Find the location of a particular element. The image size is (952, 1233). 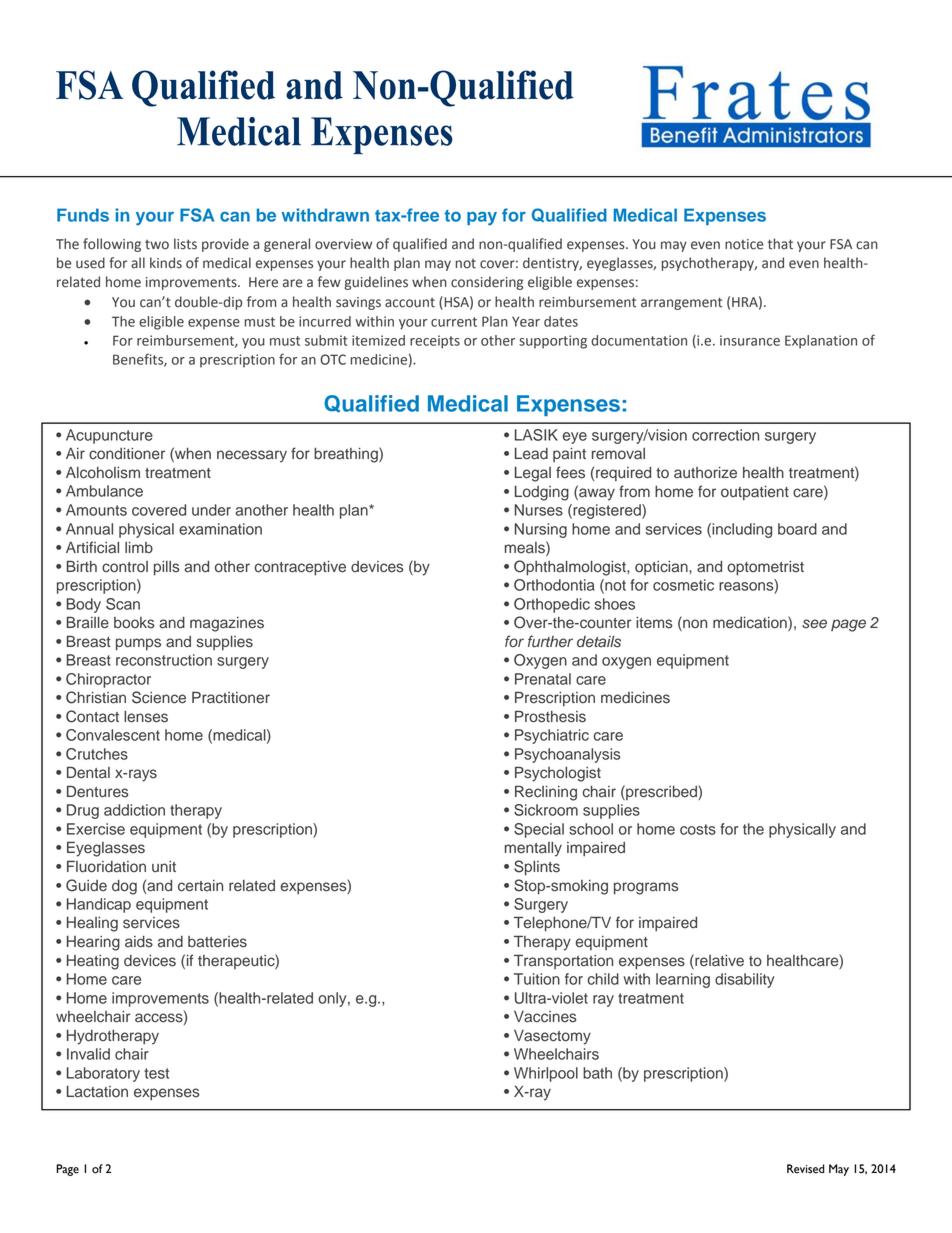

pay is located at coordinates (482, 219).
